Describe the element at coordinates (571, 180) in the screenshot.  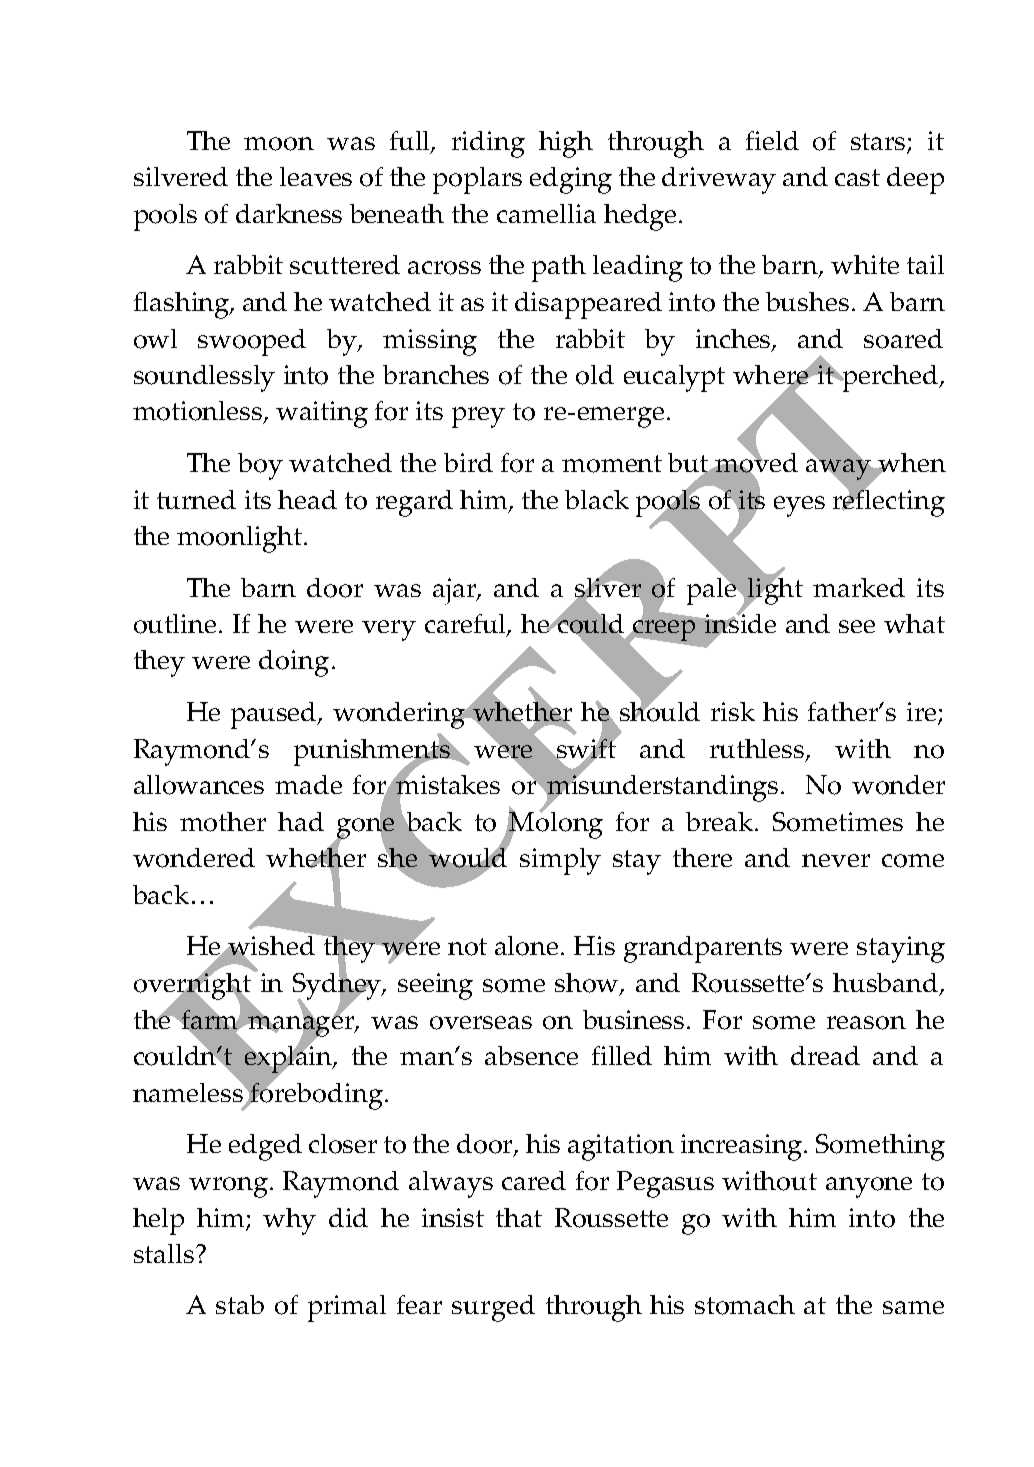
I see `edging` at that location.
